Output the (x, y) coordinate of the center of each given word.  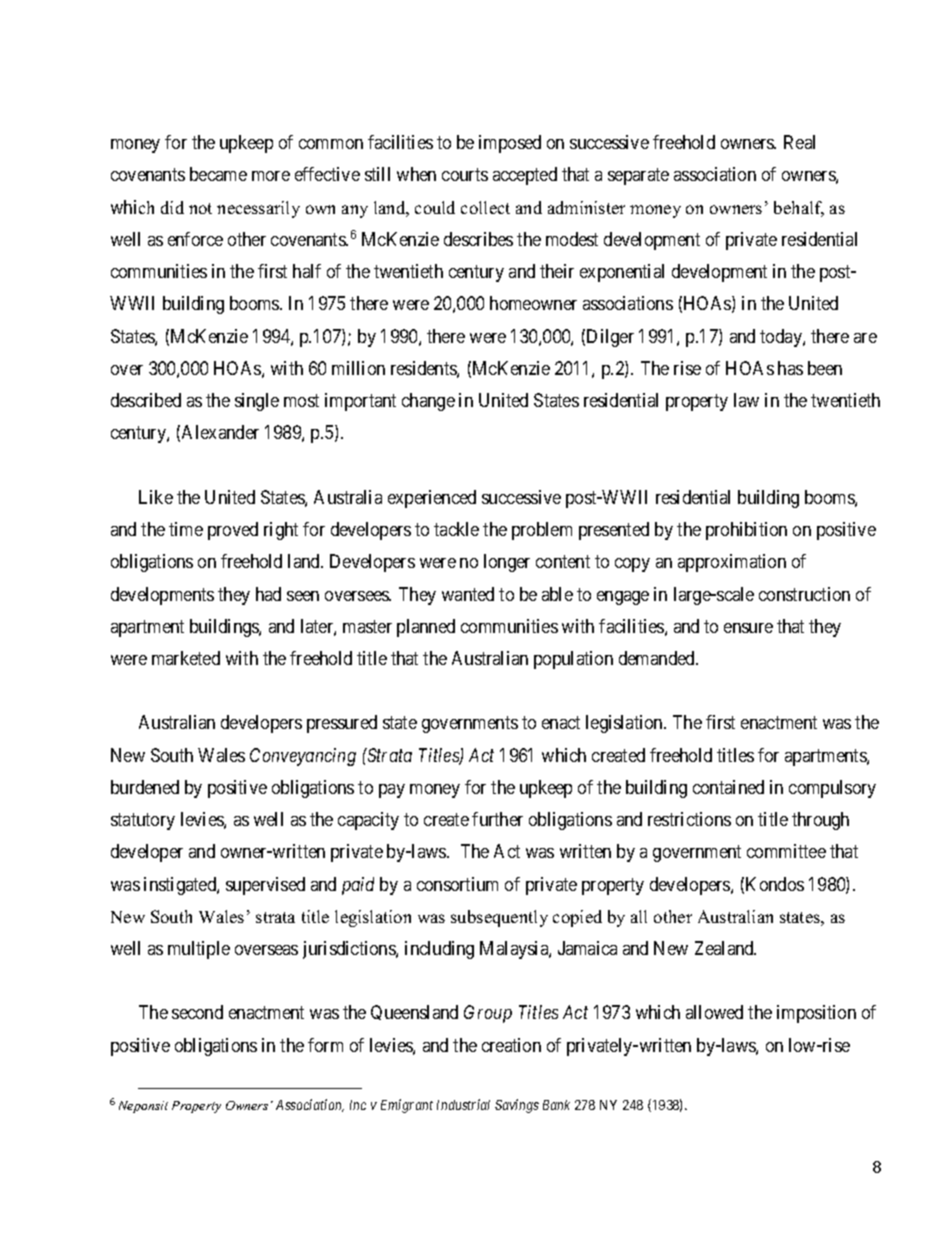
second (197, 1012)
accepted (525, 176)
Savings (517, 1106)
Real (799, 142)
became (218, 174)
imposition (816, 1014)
